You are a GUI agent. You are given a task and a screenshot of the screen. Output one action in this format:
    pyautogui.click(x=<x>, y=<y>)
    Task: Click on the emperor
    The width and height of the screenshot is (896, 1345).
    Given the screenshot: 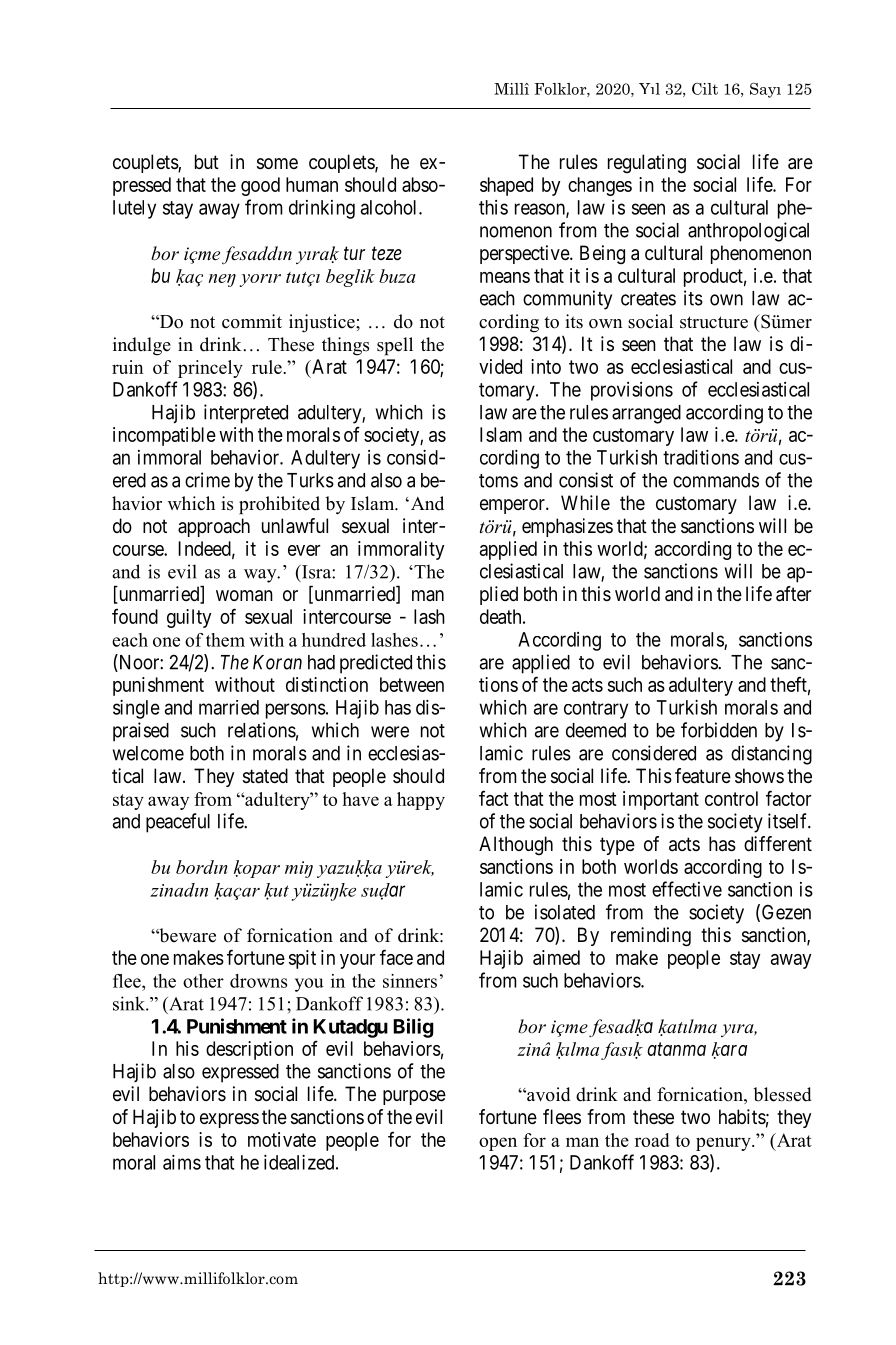 What is the action you would take?
    pyautogui.click(x=513, y=506)
